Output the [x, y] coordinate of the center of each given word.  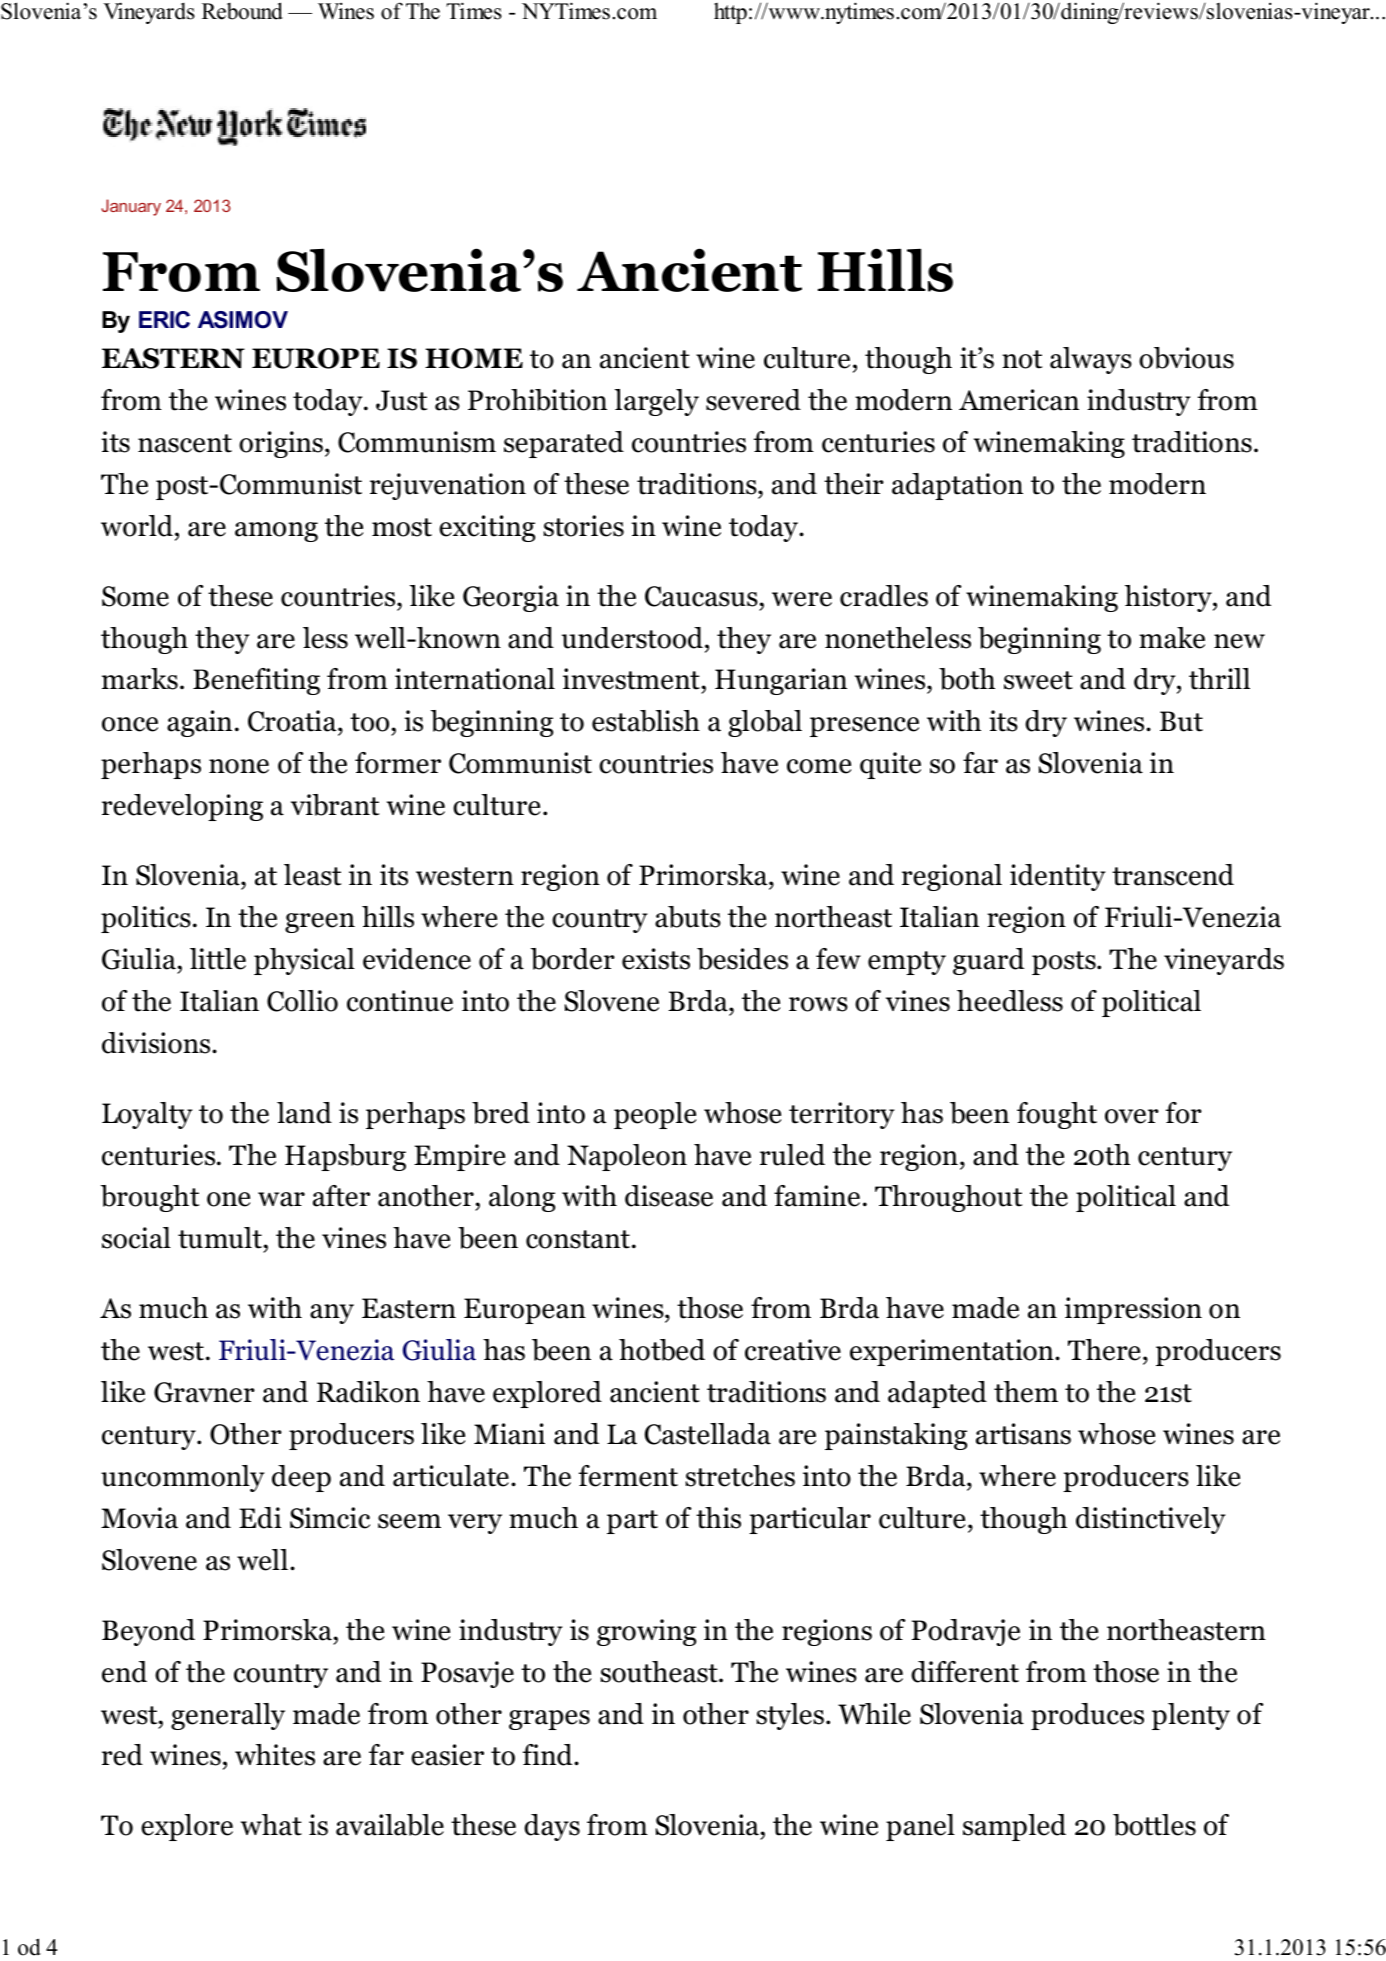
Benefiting [256, 681]
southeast [660, 1672]
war [281, 1199]
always [1091, 360]
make [1172, 638]
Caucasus [701, 596]
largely [657, 402]
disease [669, 1196]
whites [275, 1755]
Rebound [242, 11]
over [1132, 1116]
